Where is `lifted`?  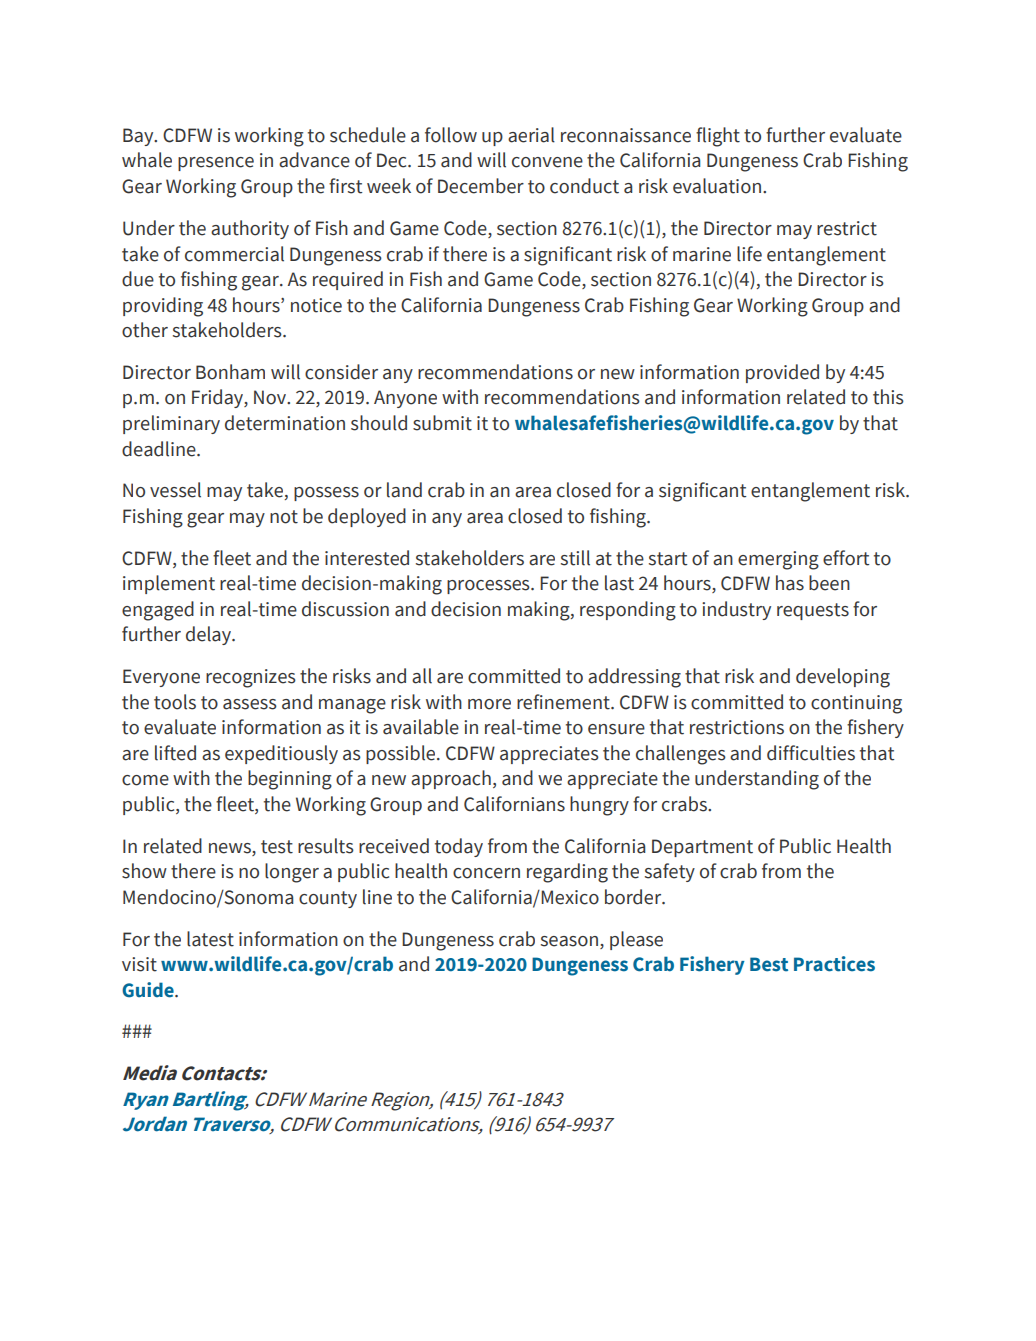
lifted is located at coordinates (175, 753).
